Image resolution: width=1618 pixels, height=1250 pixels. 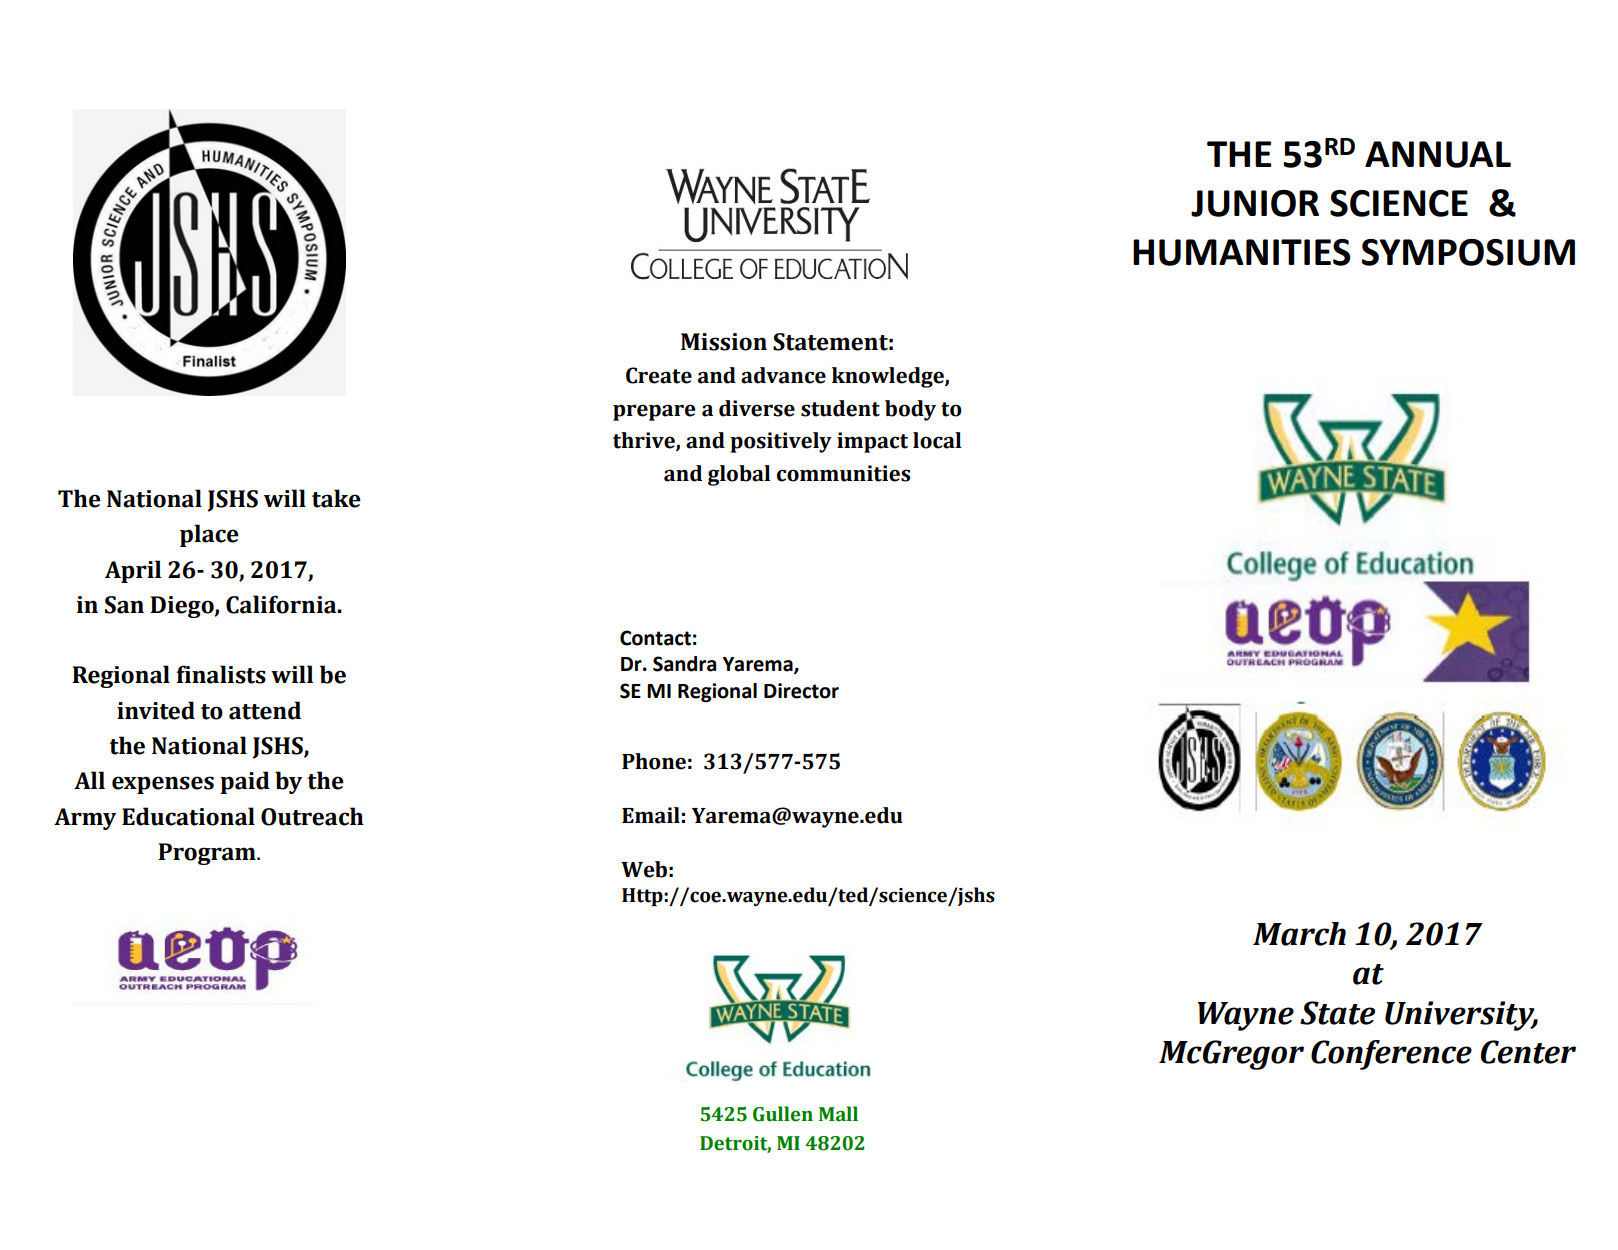 What do you see at coordinates (1391, 1055) in the page?
I see `Conference` at bounding box center [1391, 1055].
